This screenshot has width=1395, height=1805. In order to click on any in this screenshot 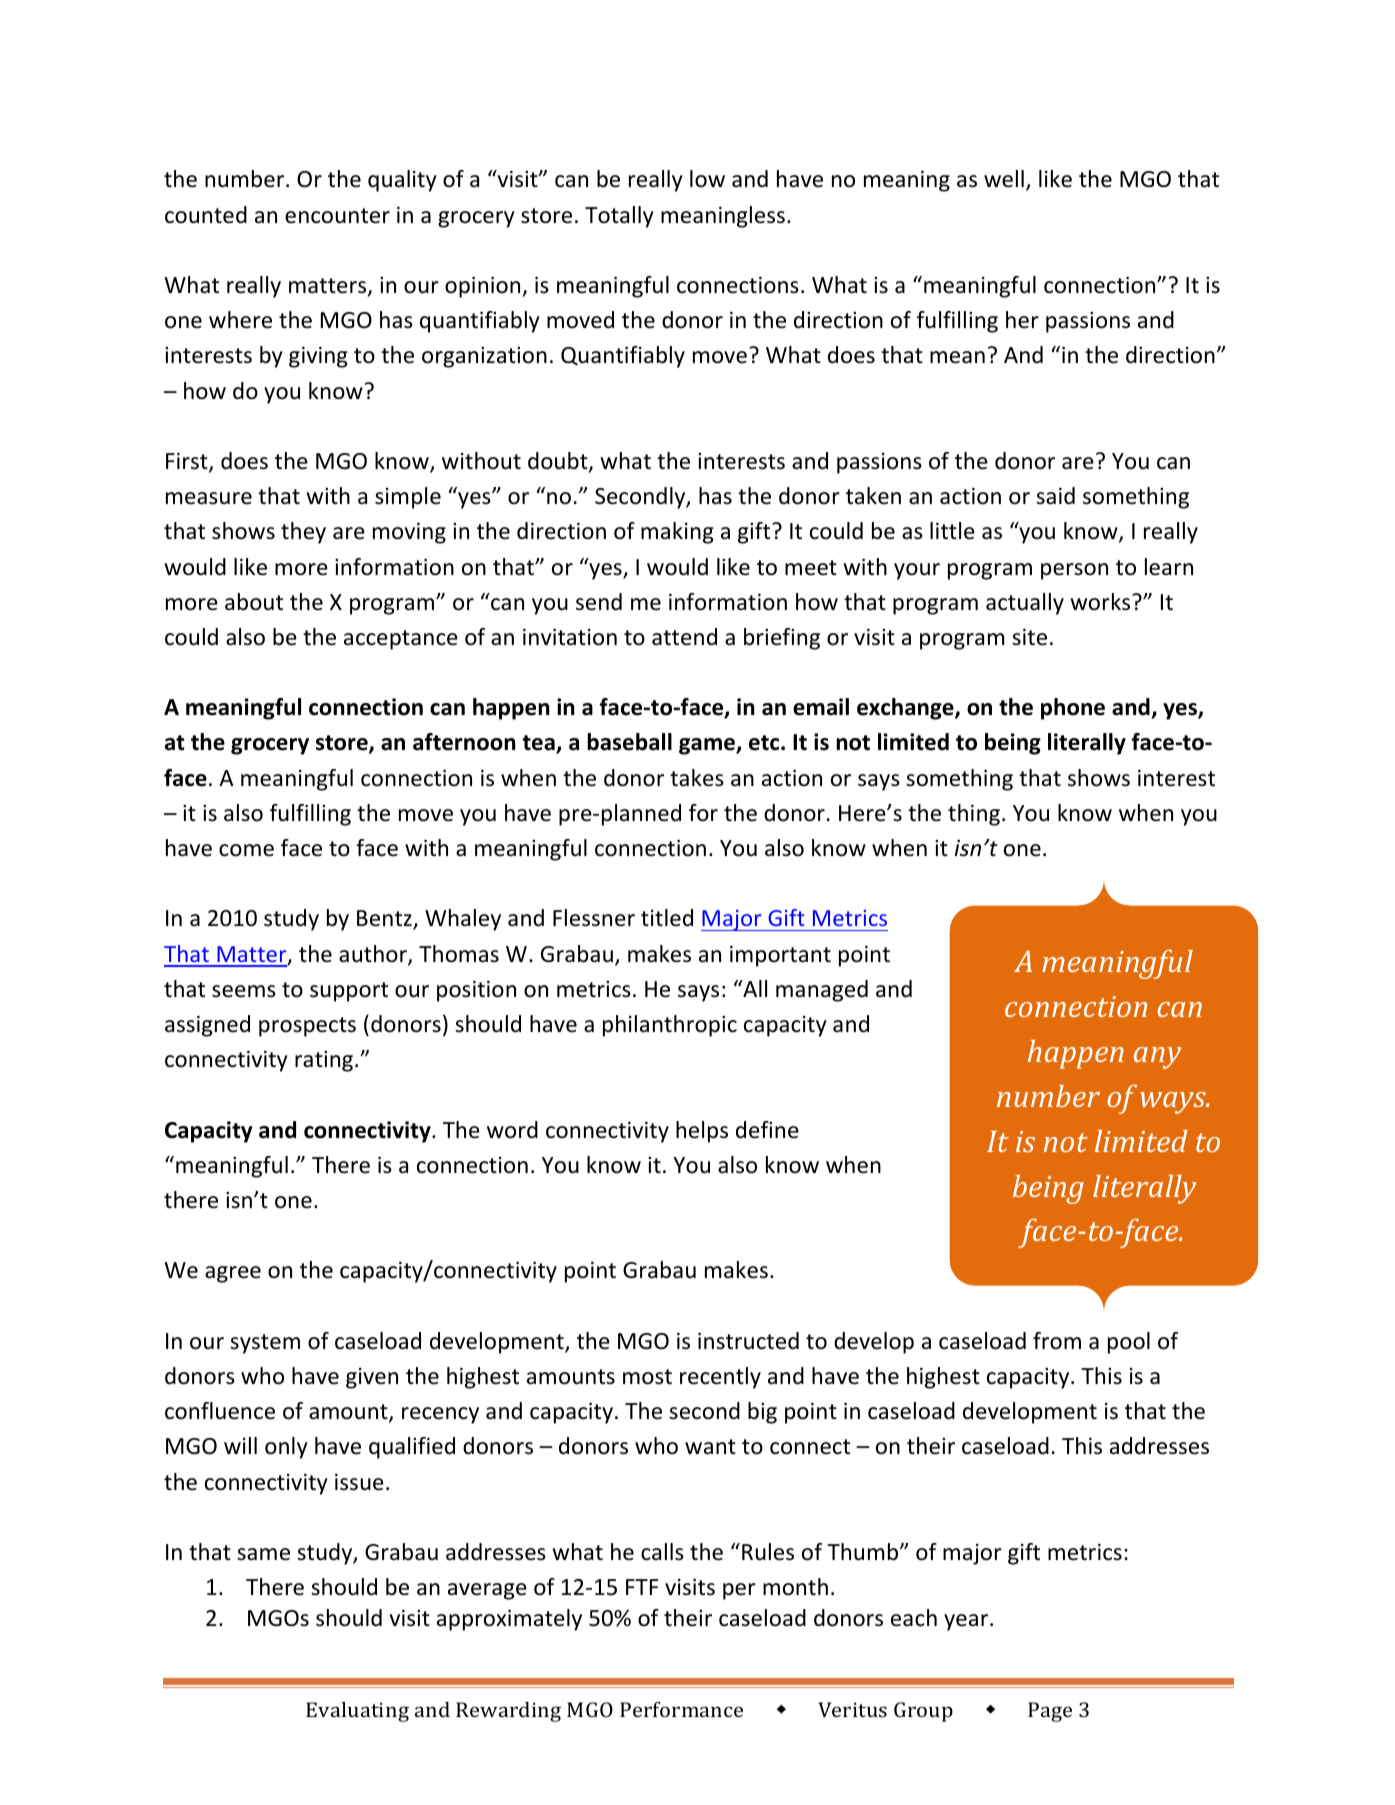, I will do `click(1157, 1058)`.
